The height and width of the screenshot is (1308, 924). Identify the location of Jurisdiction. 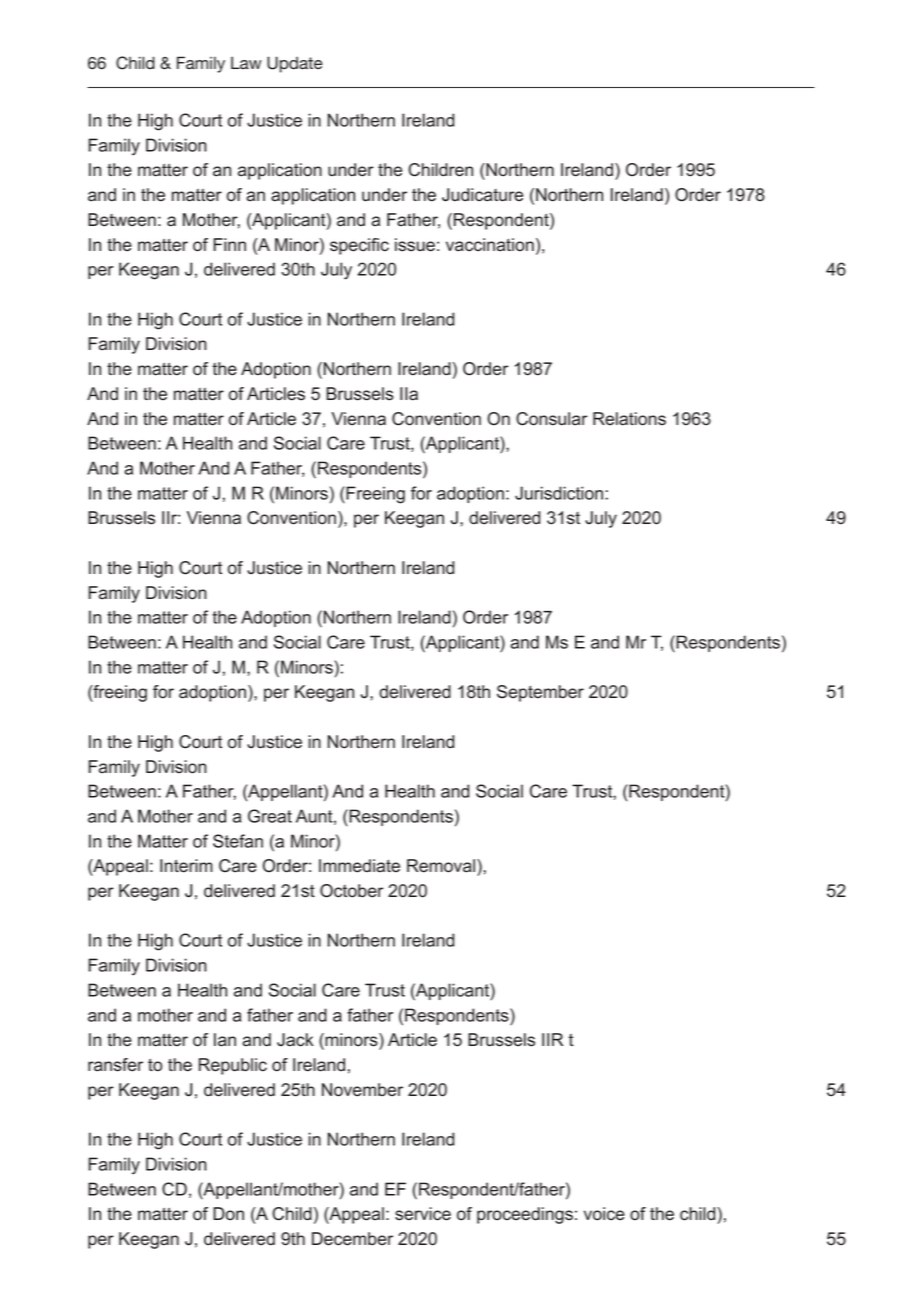
(559, 493).
